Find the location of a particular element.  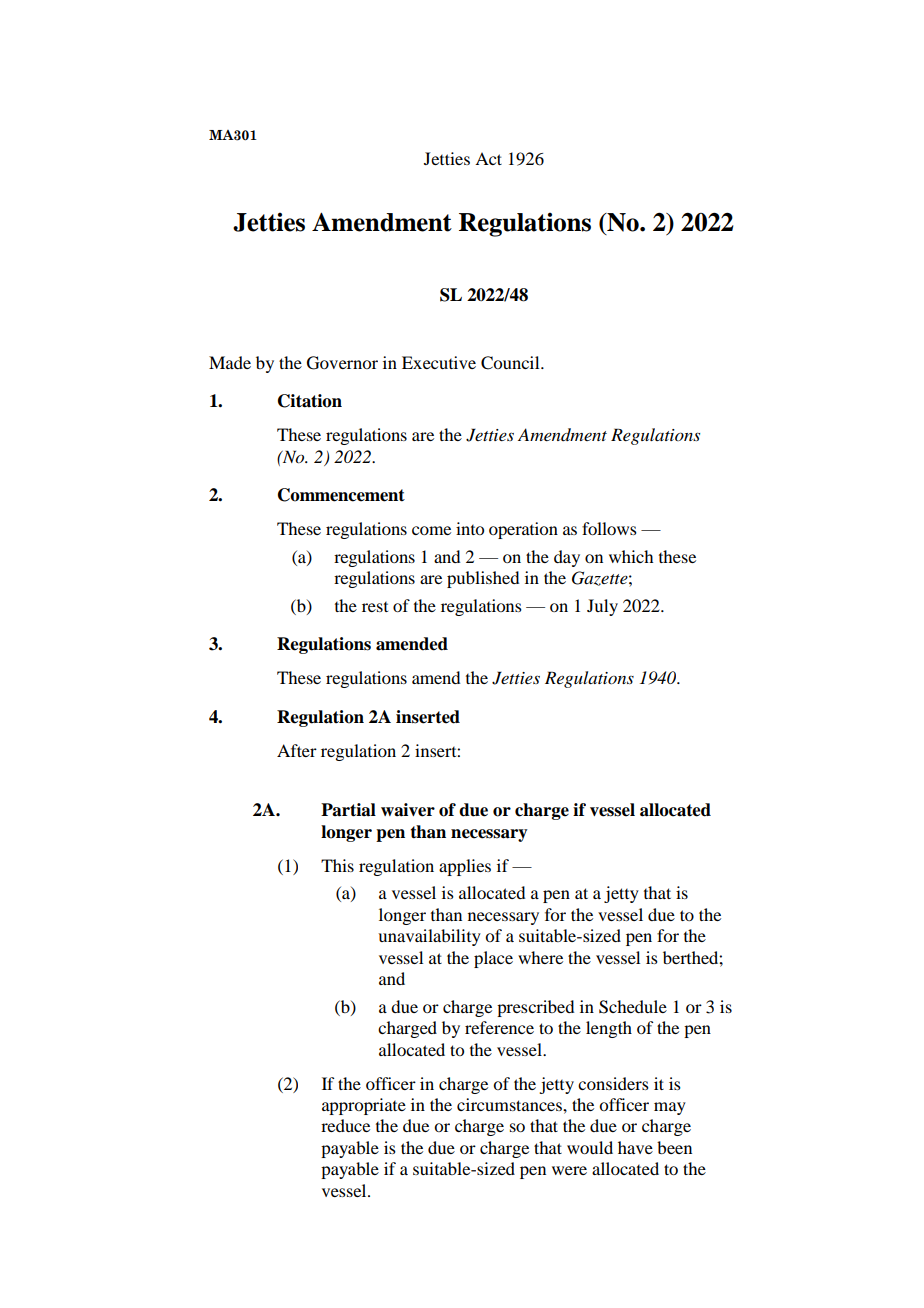

have is located at coordinates (635, 1147).
